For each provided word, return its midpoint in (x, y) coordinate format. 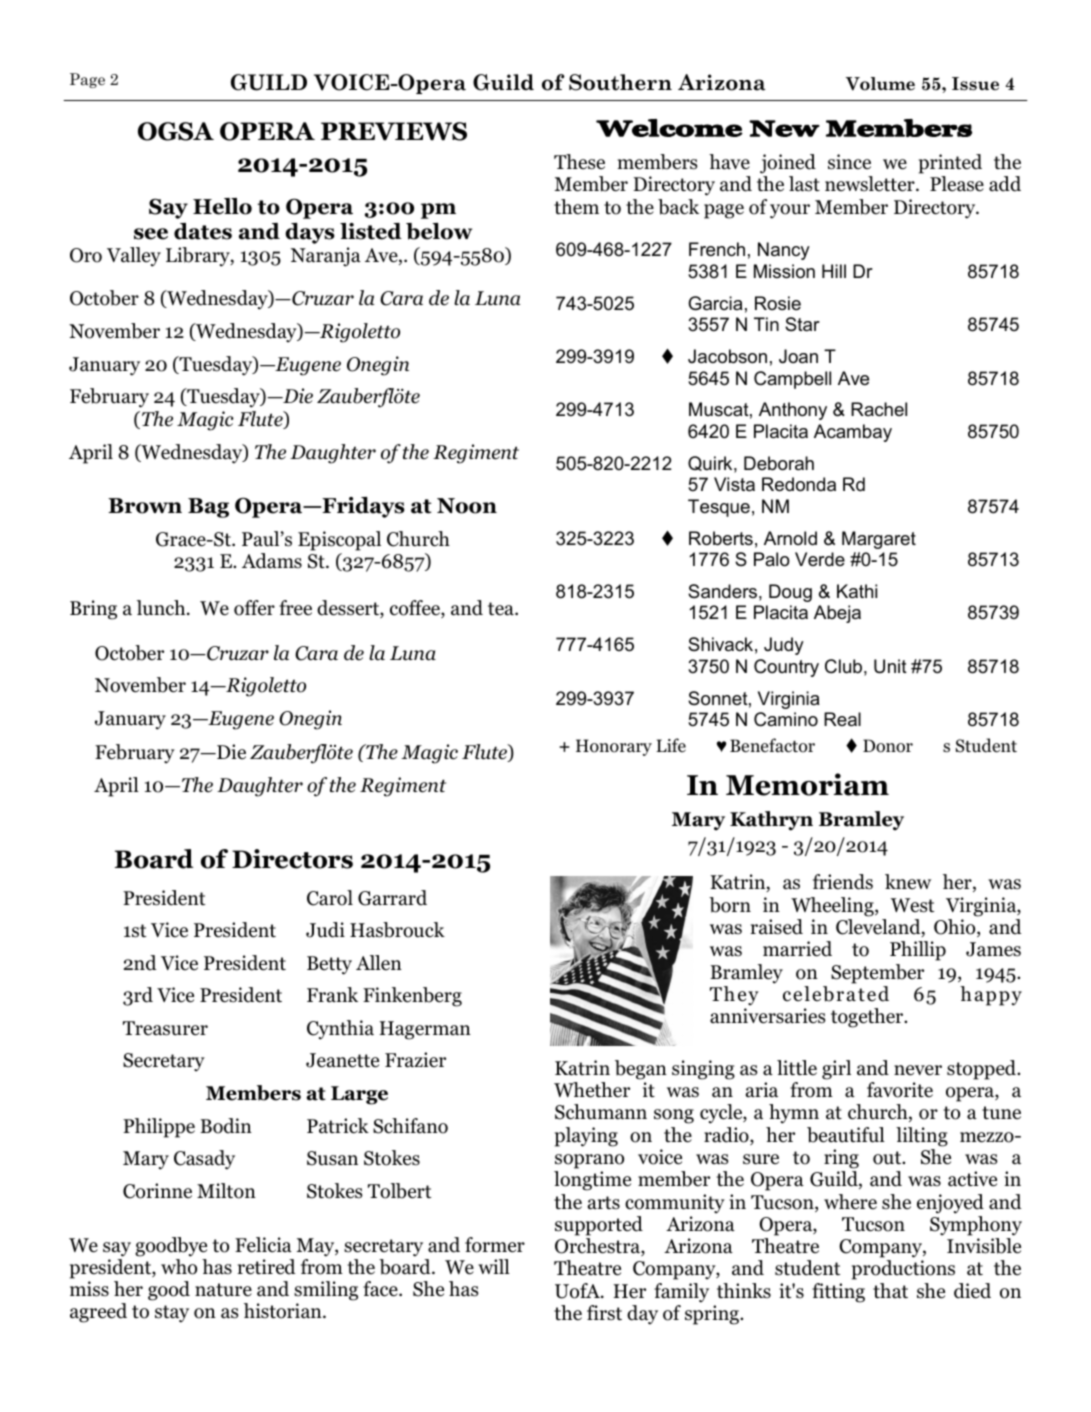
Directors (292, 859)
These (579, 162)
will (494, 1266)
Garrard (392, 898)
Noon (467, 506)
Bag (208, 508)
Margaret (879, 540)
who (179, 1267)
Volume (880, 84)
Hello (222, 206)
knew (908, 882)
